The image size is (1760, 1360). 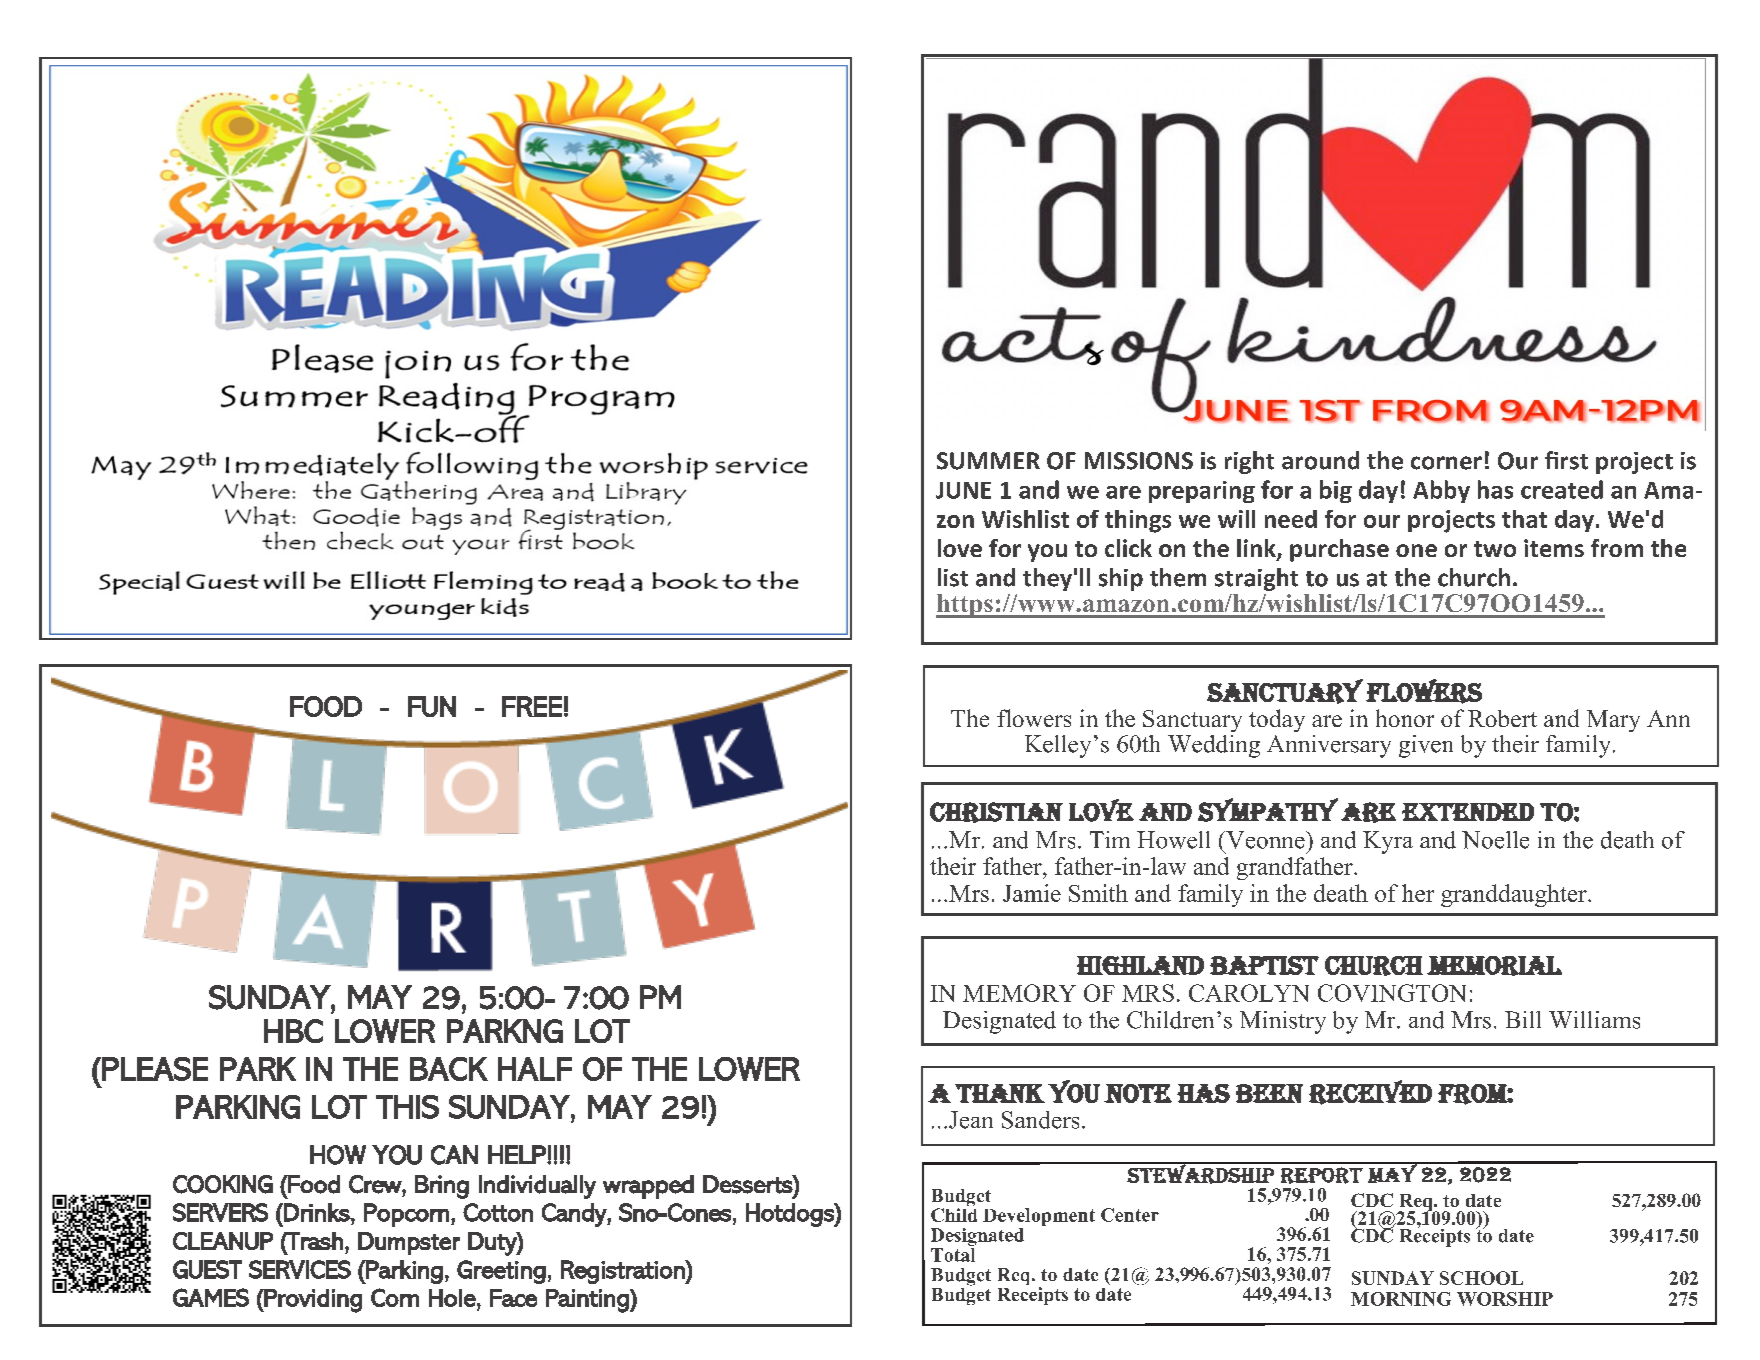 I want to click on SUMMER, so click(x=988, y=461).
